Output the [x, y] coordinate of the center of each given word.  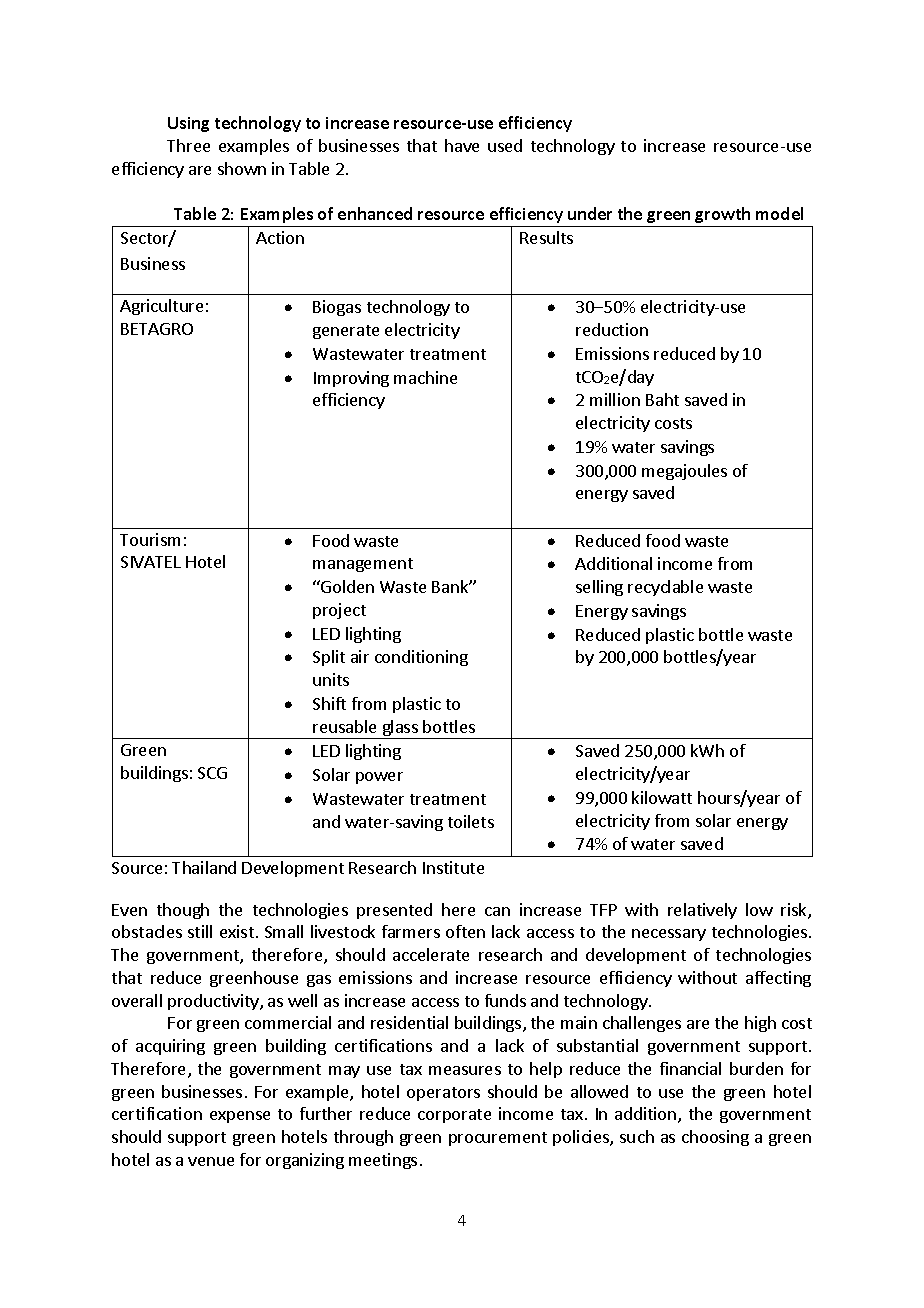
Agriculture [161, 307]
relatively [702, 911]
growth [722, 215]
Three [188, 145]
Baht [662, 399]
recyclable [665, 588]
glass [400, 729]
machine [425, 377]
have [462, 145]
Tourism [150, 539]
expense [240, 1117]
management [363, 565]
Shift [329, 703]
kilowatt [662, 797]
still [200, 931]
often [465, 931]
